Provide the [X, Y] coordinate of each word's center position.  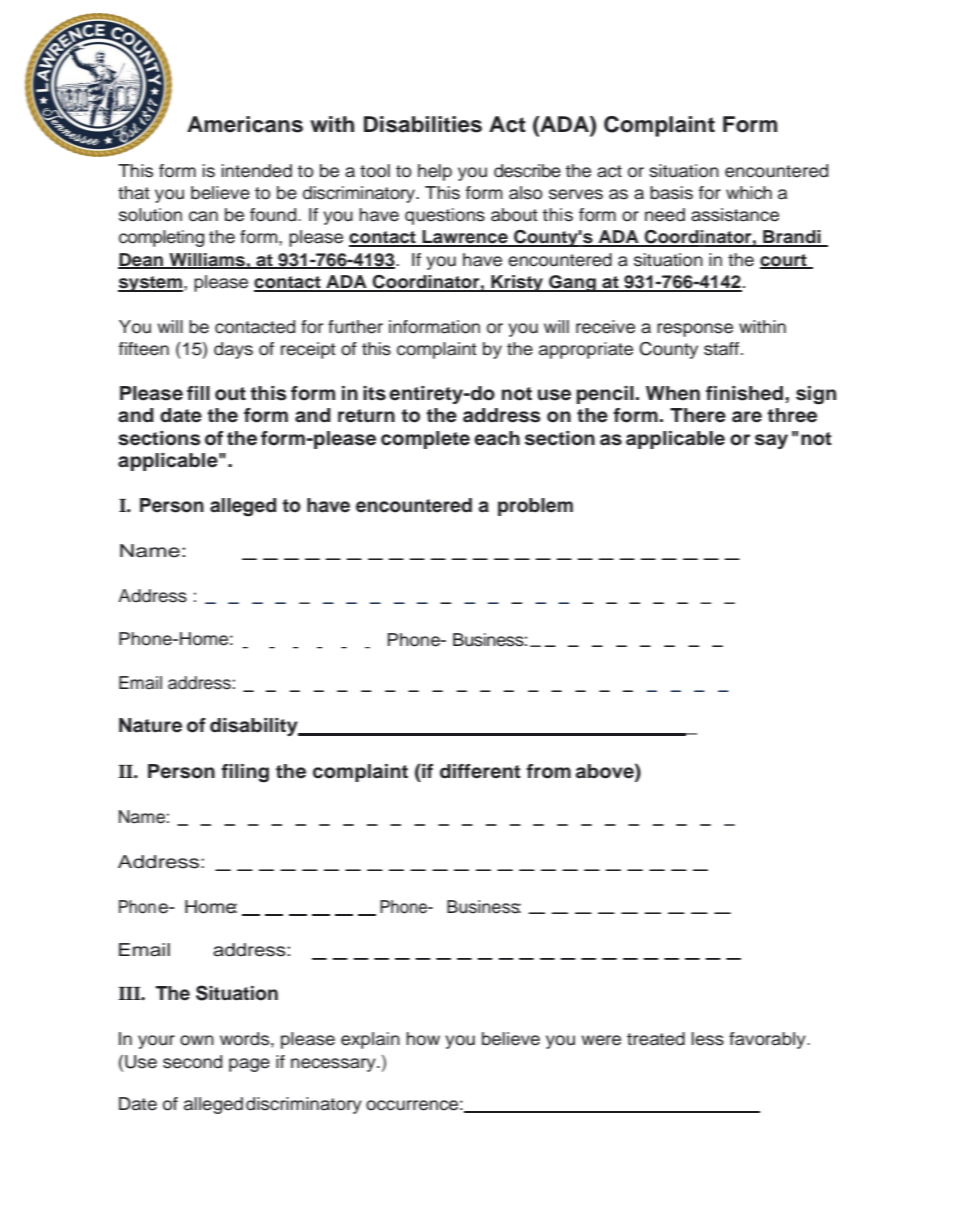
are [747, 417]
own [197, 1040]
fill [198, 393]
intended [257, 171]
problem [535, 507]
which [749, 193]
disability [255, 727]
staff [723, 349]
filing [245, 773]
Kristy [517, 283]
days [233, 350]
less [708, 1039]
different [480, 771]
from [548, 771]
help [435, 172]
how [423, 1039]
